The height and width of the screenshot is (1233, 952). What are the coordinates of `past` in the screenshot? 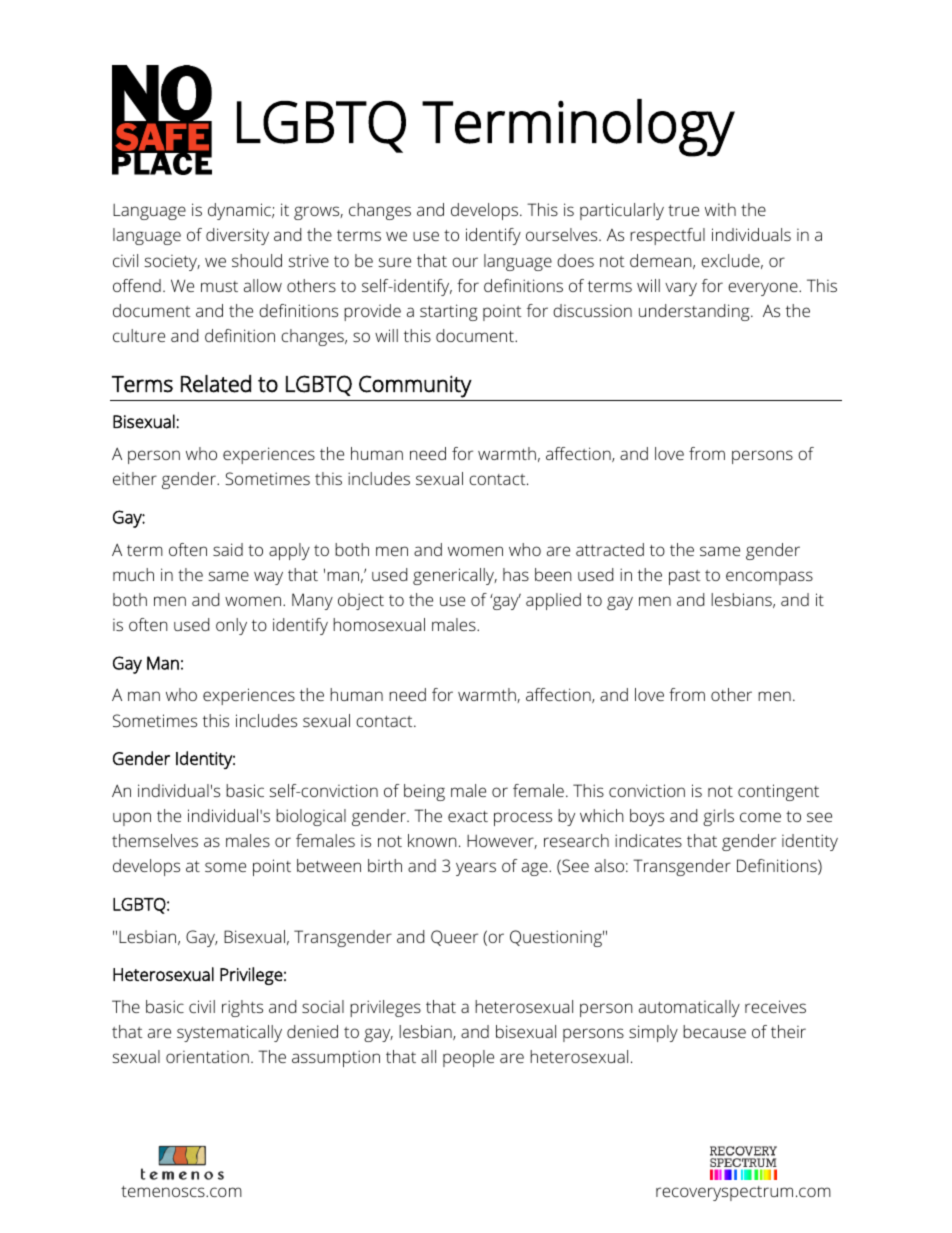 It's located at (685, 577).
